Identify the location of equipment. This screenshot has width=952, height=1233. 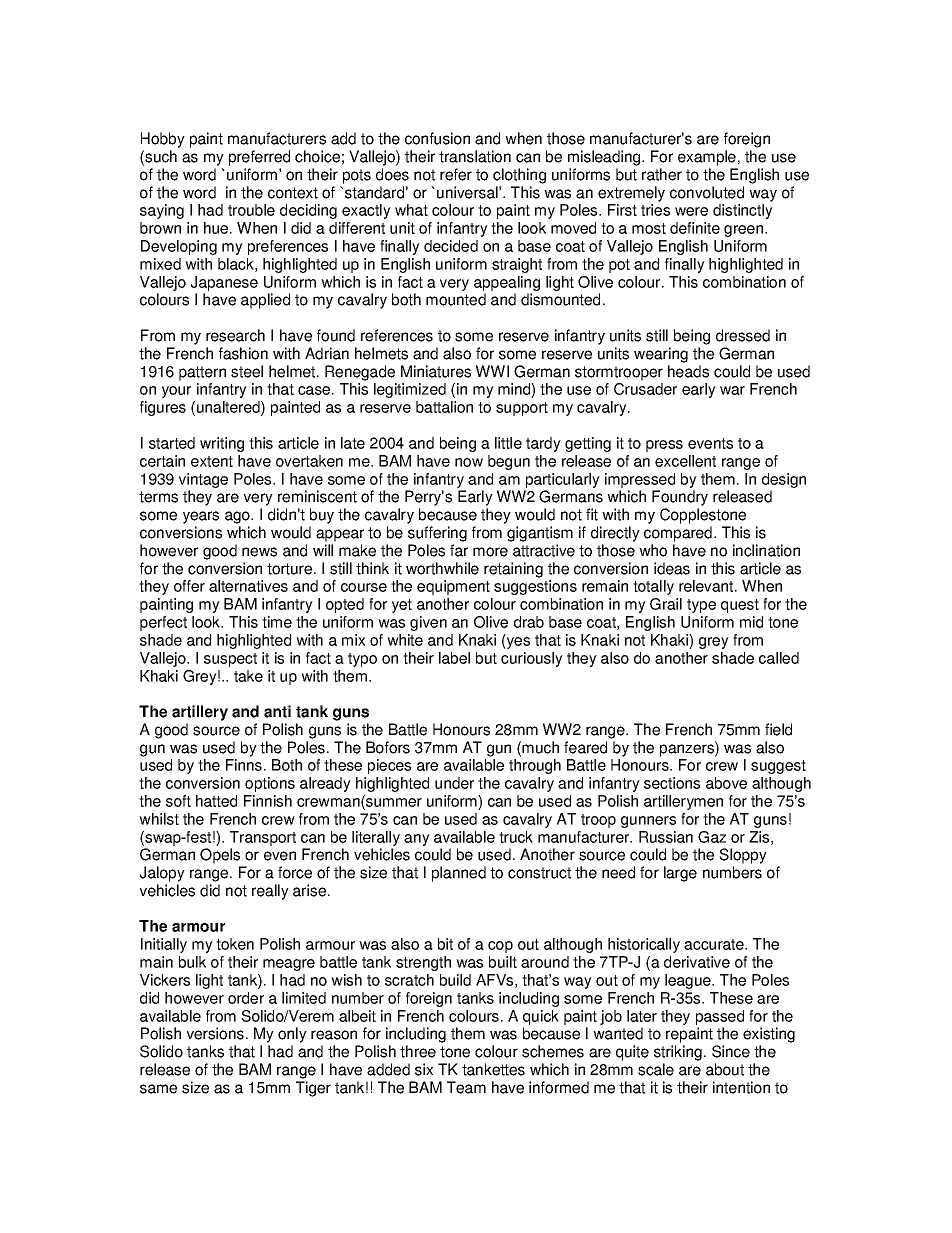
(453, 587).
